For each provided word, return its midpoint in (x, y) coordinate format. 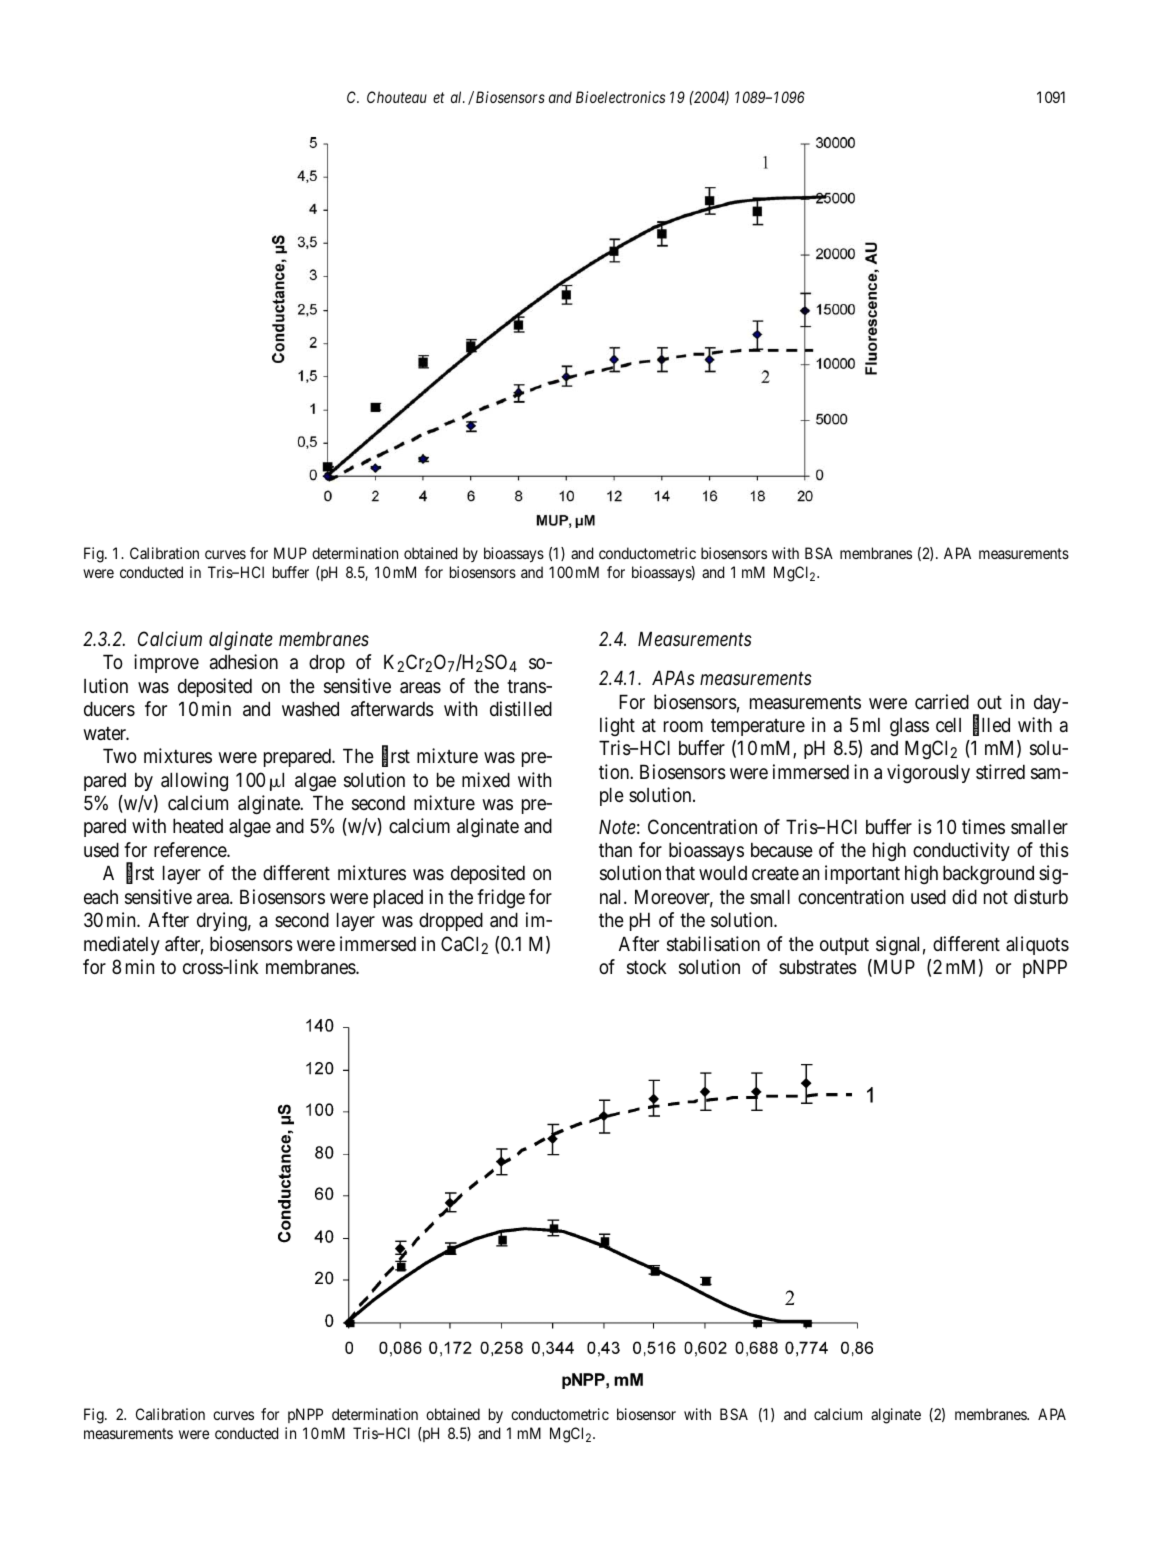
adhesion (244, 662)
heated (198, 826)
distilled (521, 709)
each (101, 897)
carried (942, 702)
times (983, 827)
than (615, 849)
